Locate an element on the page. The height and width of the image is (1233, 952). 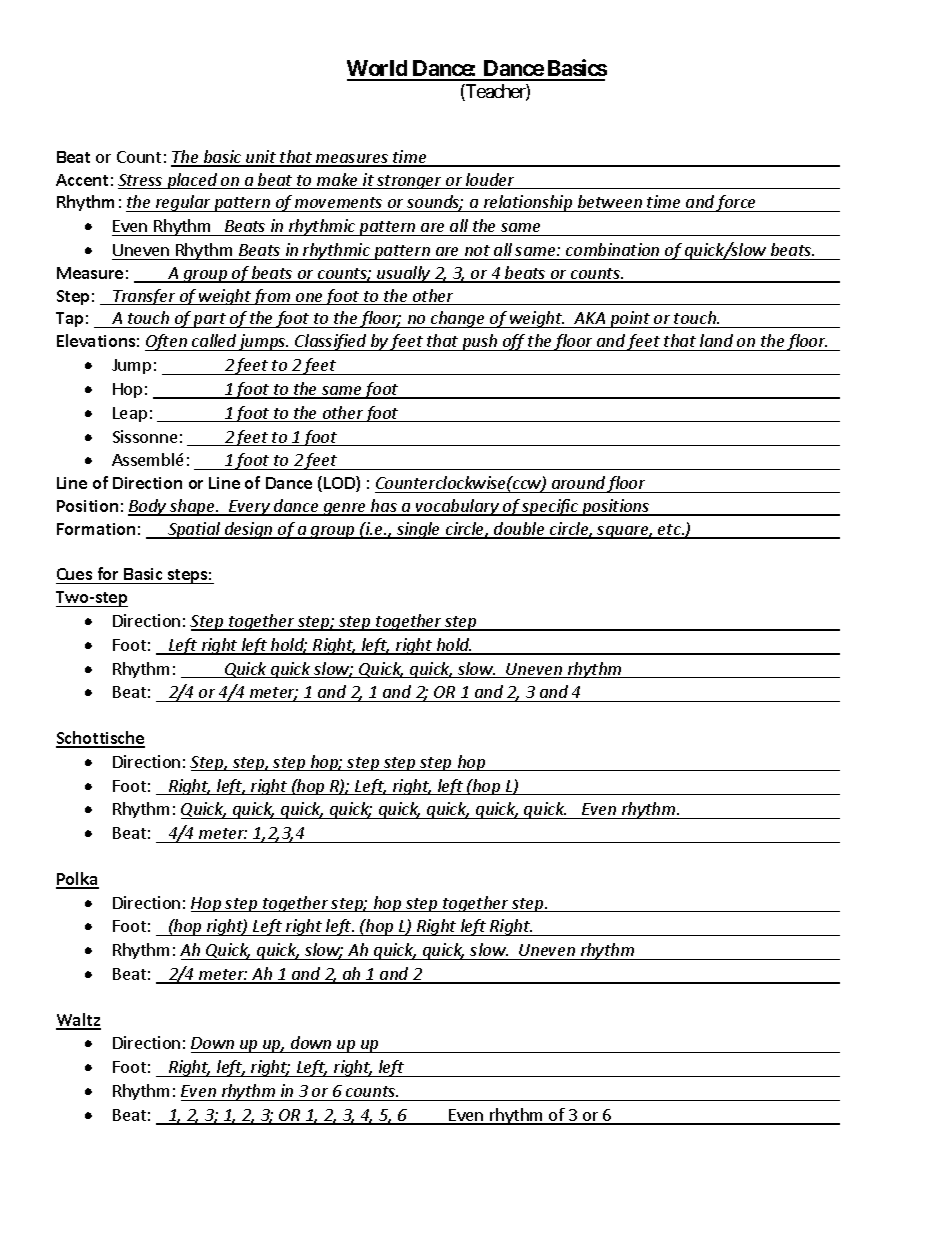
land is located at coordinates (716, 340).
